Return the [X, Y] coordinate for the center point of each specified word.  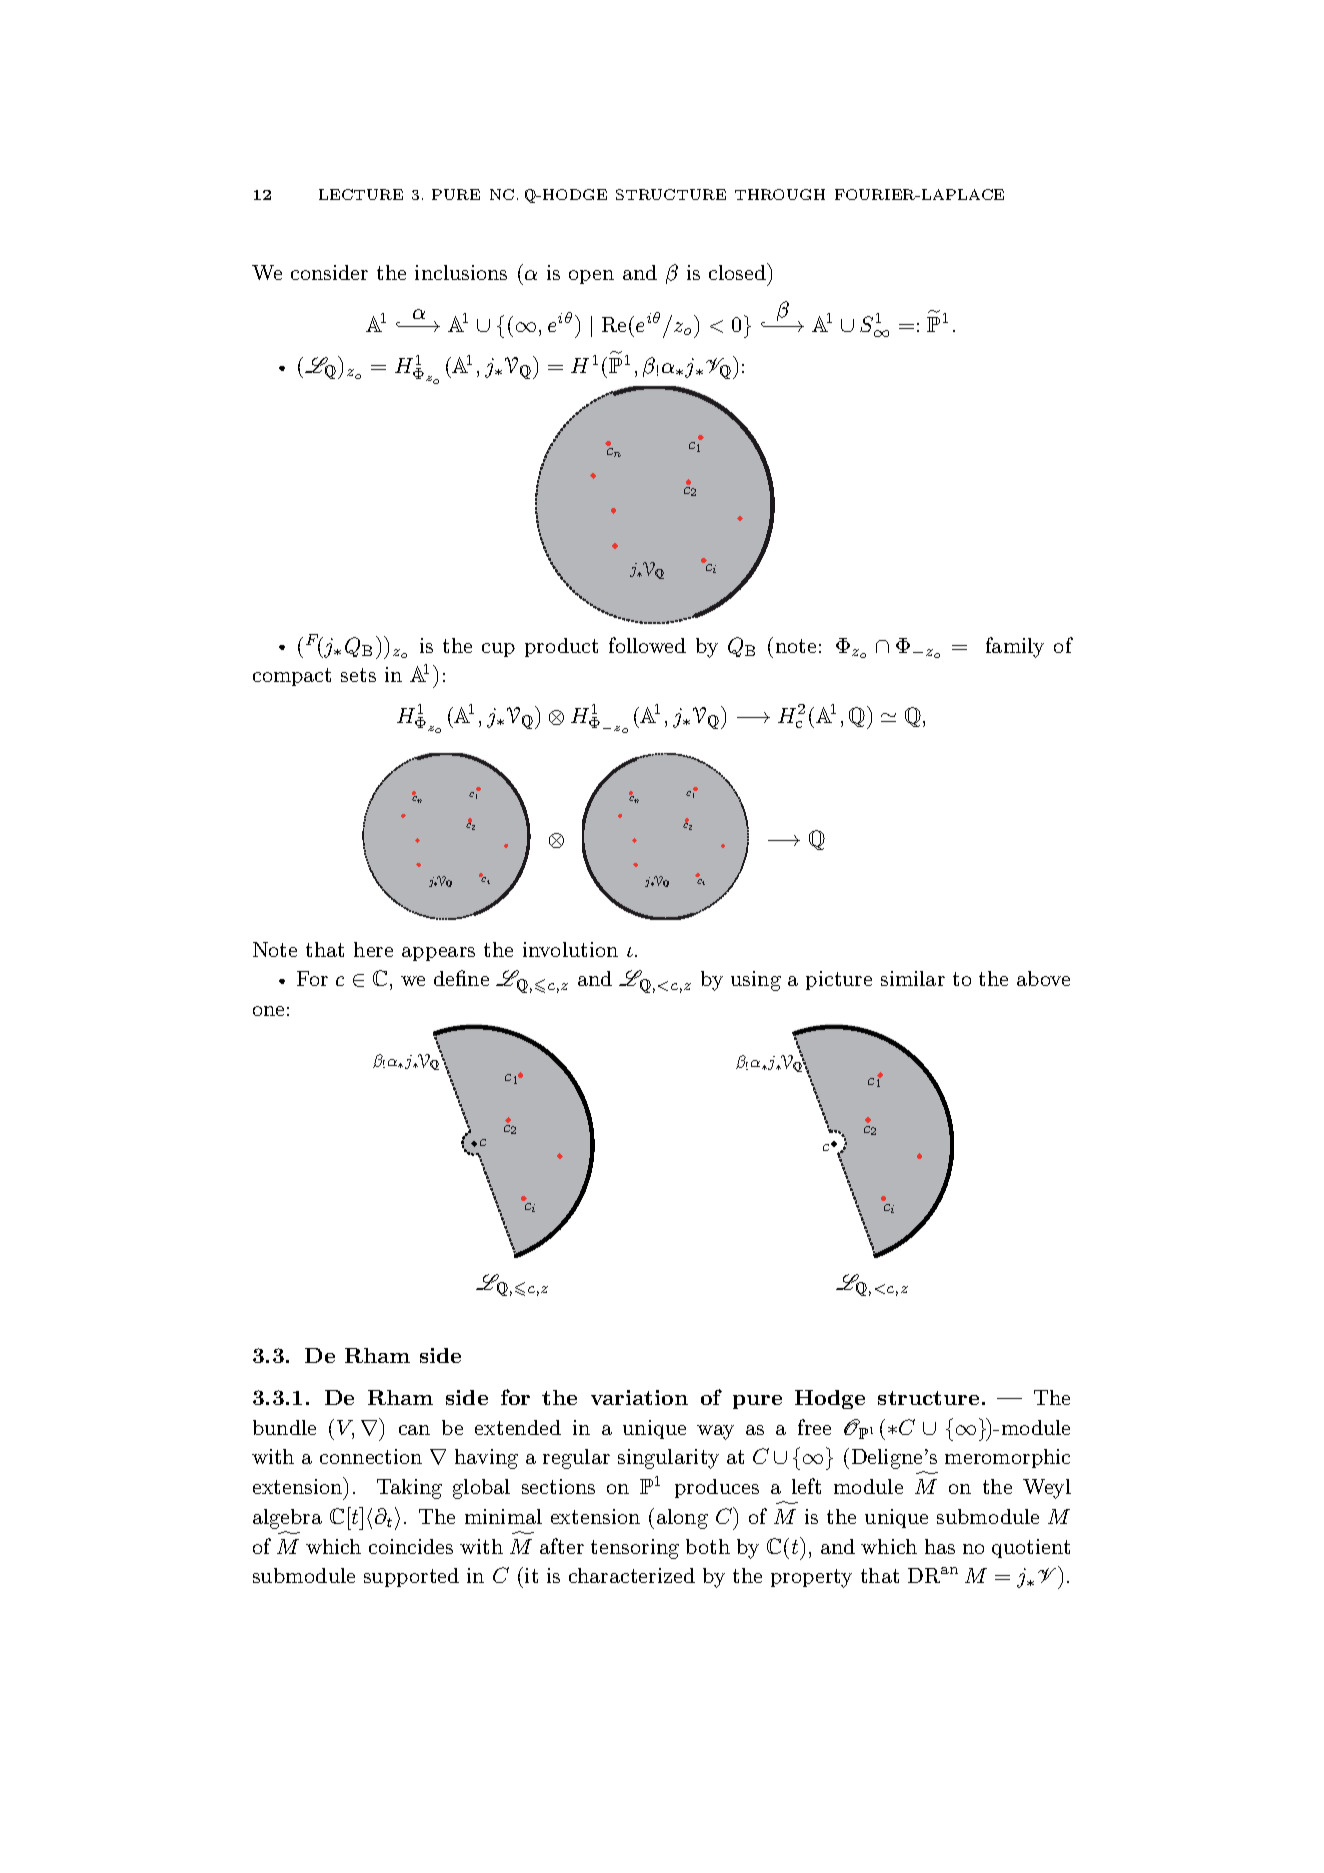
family [1015, 647]
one [268, 1011]
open [591, 277]
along [682, 1519]
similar [913, 978]
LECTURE [361, 194]
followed [647, 645]
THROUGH [780, 194]
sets [358, 675]
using [756, 981]
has [940, 1546]
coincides [411, 1546]
